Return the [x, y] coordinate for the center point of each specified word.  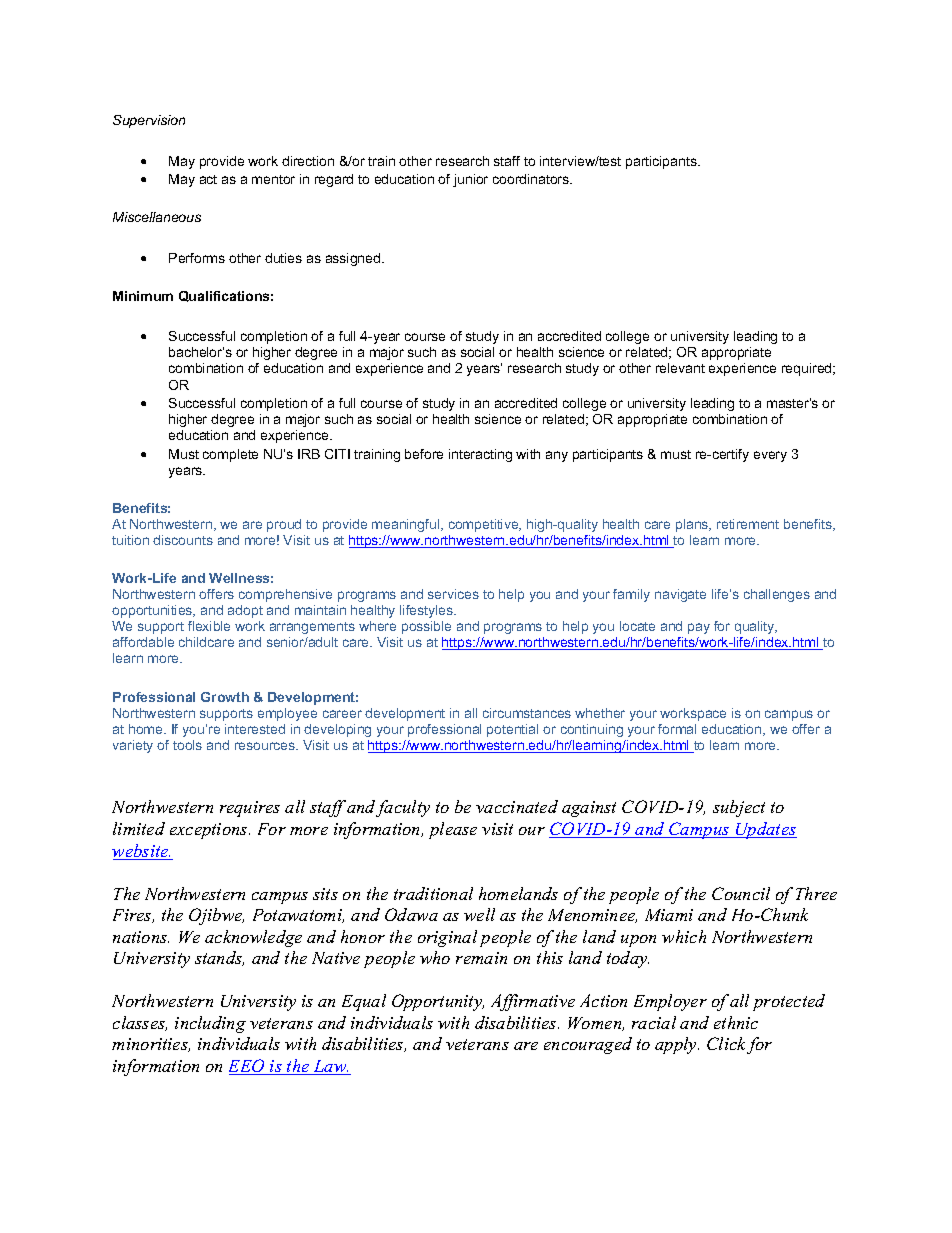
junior [470, 180]
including [210, 1024]
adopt [245, 611]
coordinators [532, 179]
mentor [273, 179]
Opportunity [438, 1002]
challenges [777, 595]
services [453, 594]
